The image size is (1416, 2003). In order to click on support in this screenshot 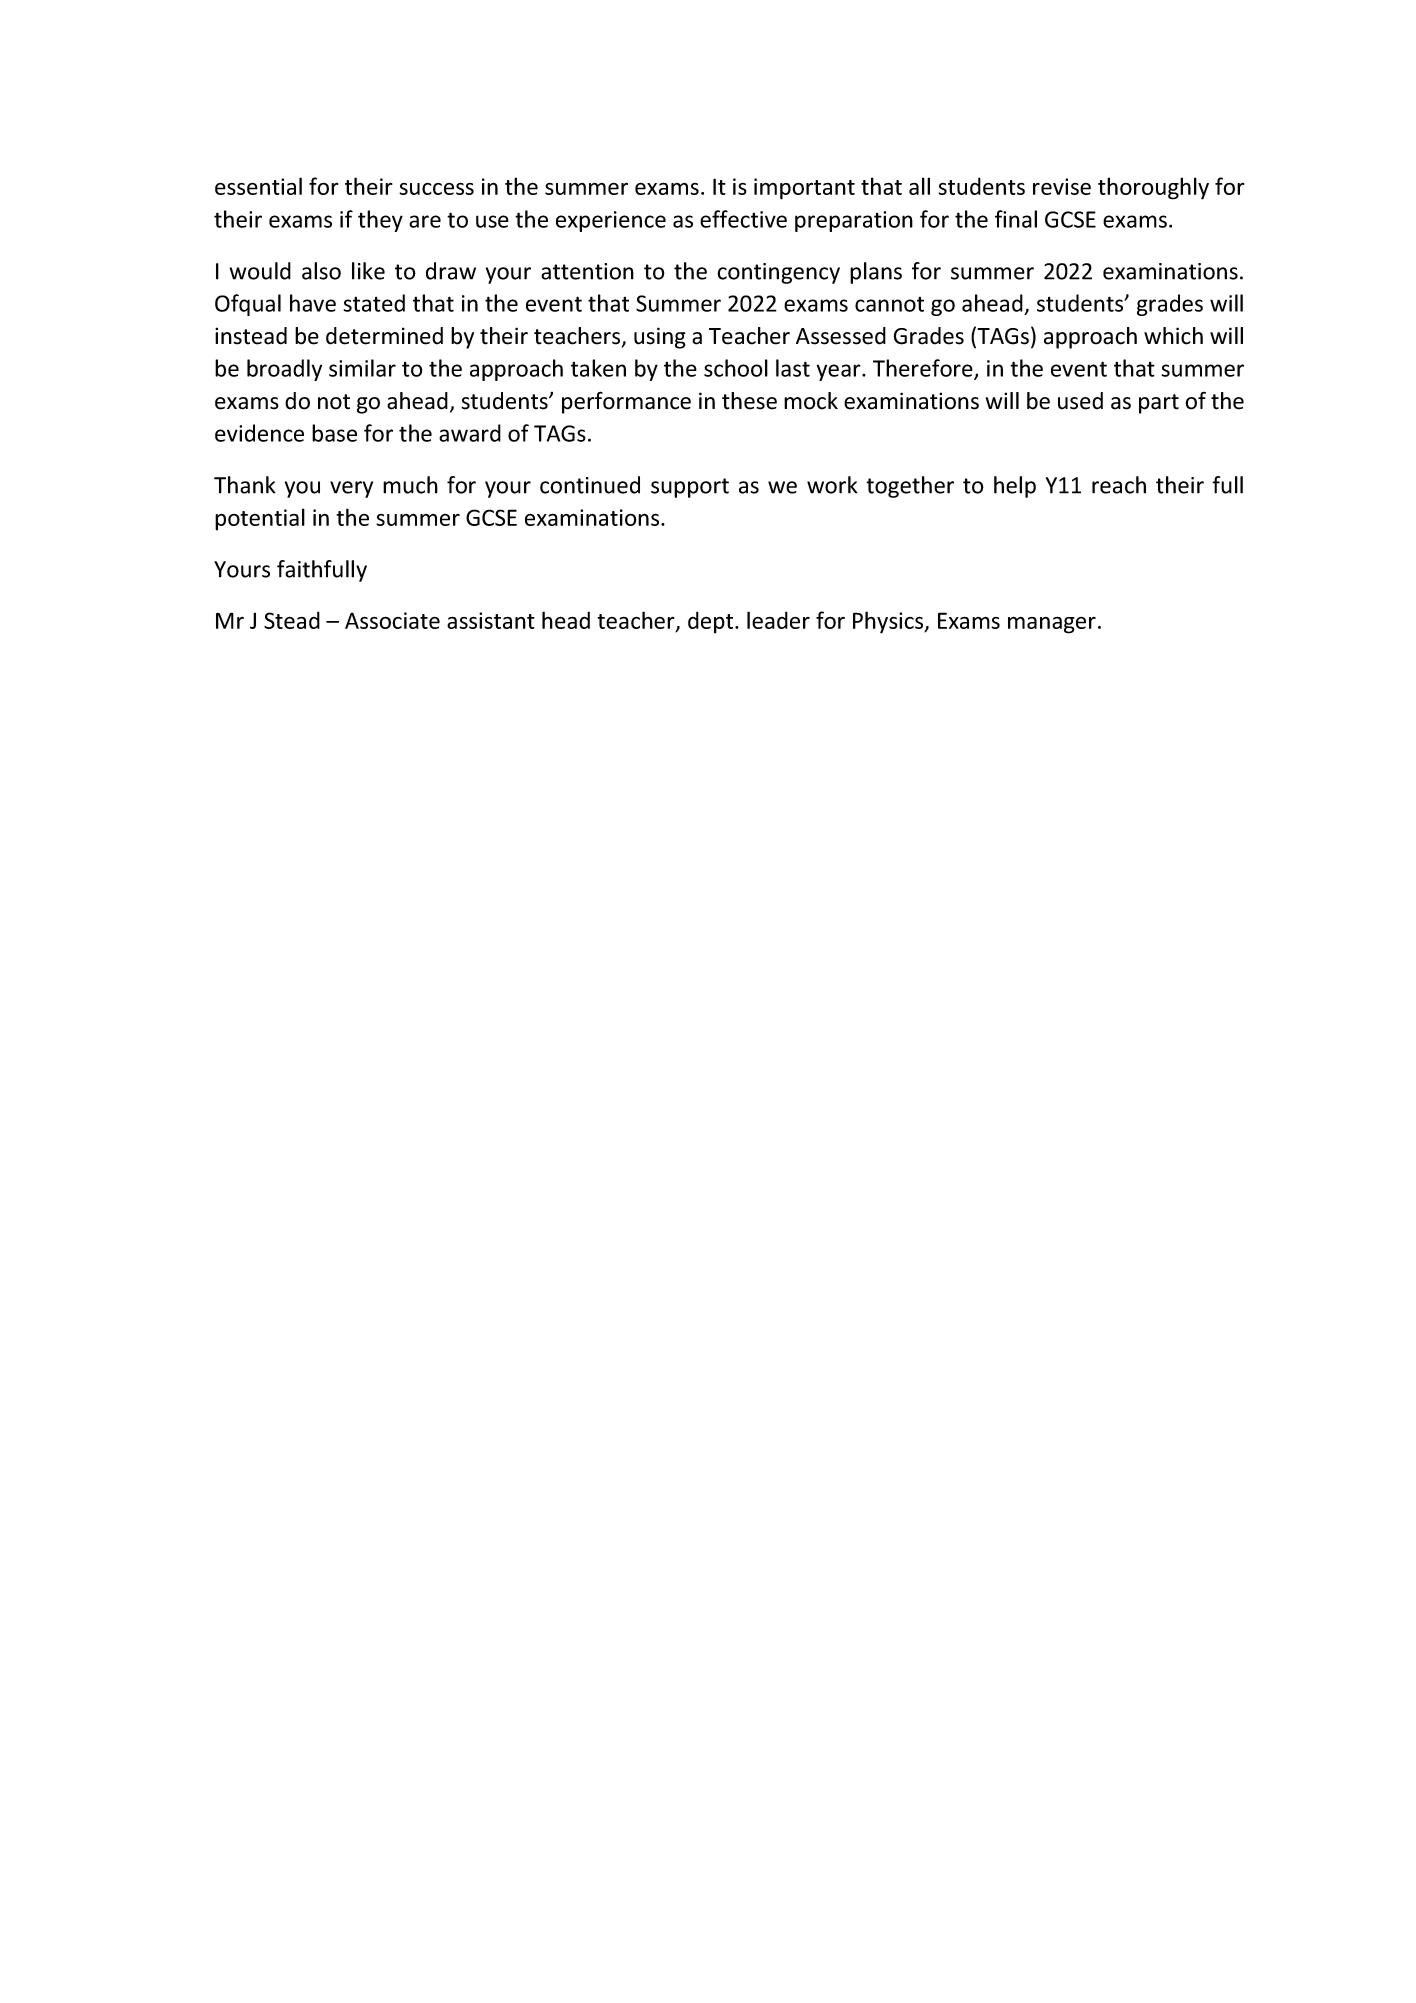, I will do `click(690, 488)`.
